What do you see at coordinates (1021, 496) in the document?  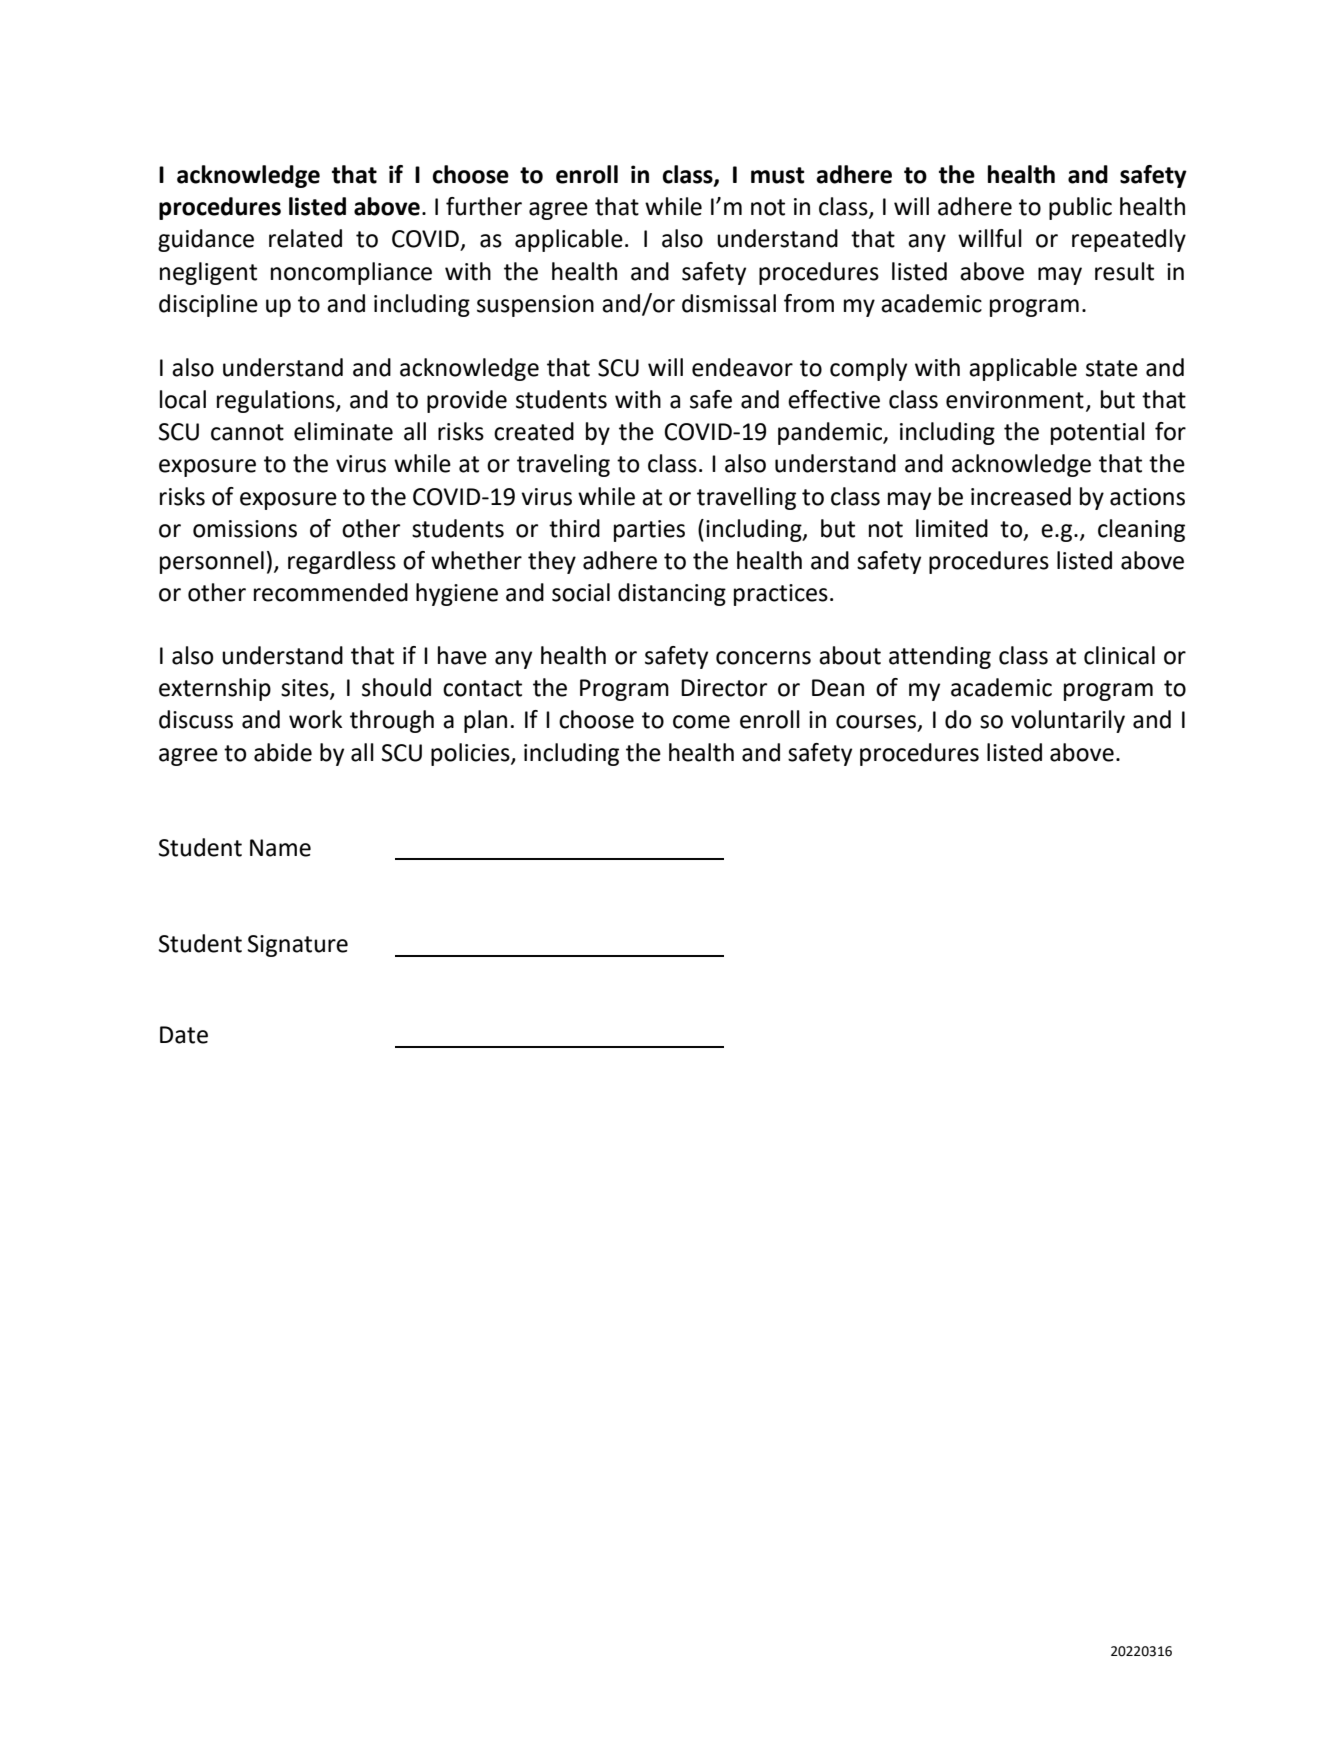 I see `increased` at bounding box center [1021, 496].
